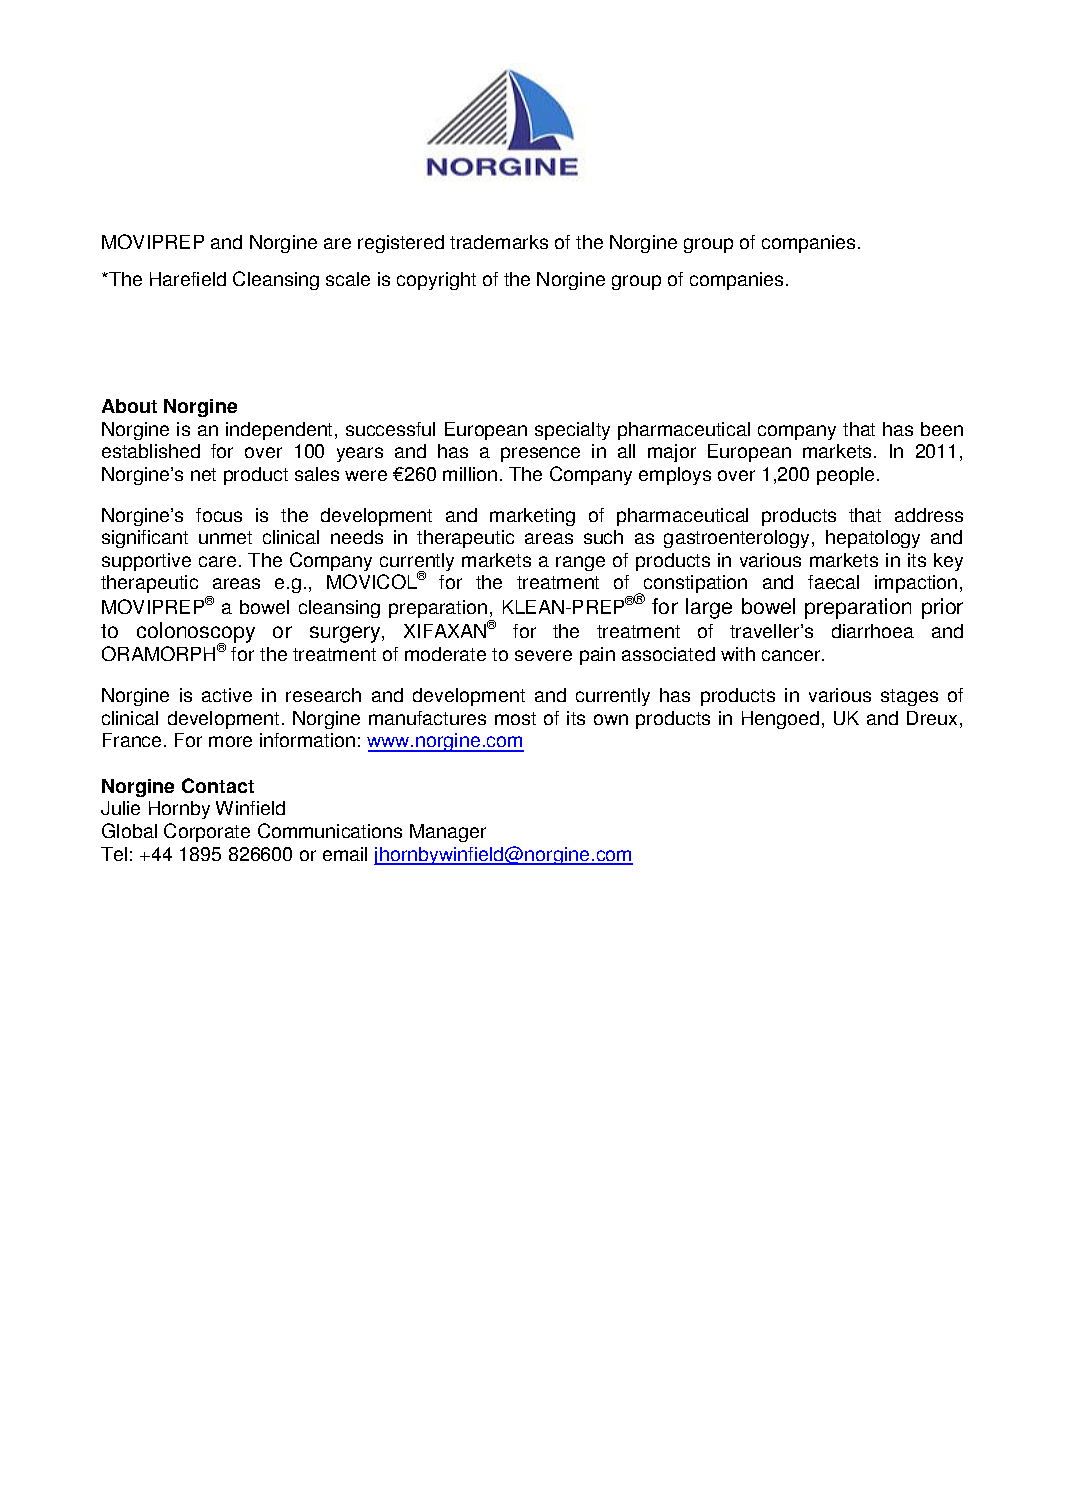  Describe the element at coordinates (540, 454) in the page. I see `presence` at that location.
